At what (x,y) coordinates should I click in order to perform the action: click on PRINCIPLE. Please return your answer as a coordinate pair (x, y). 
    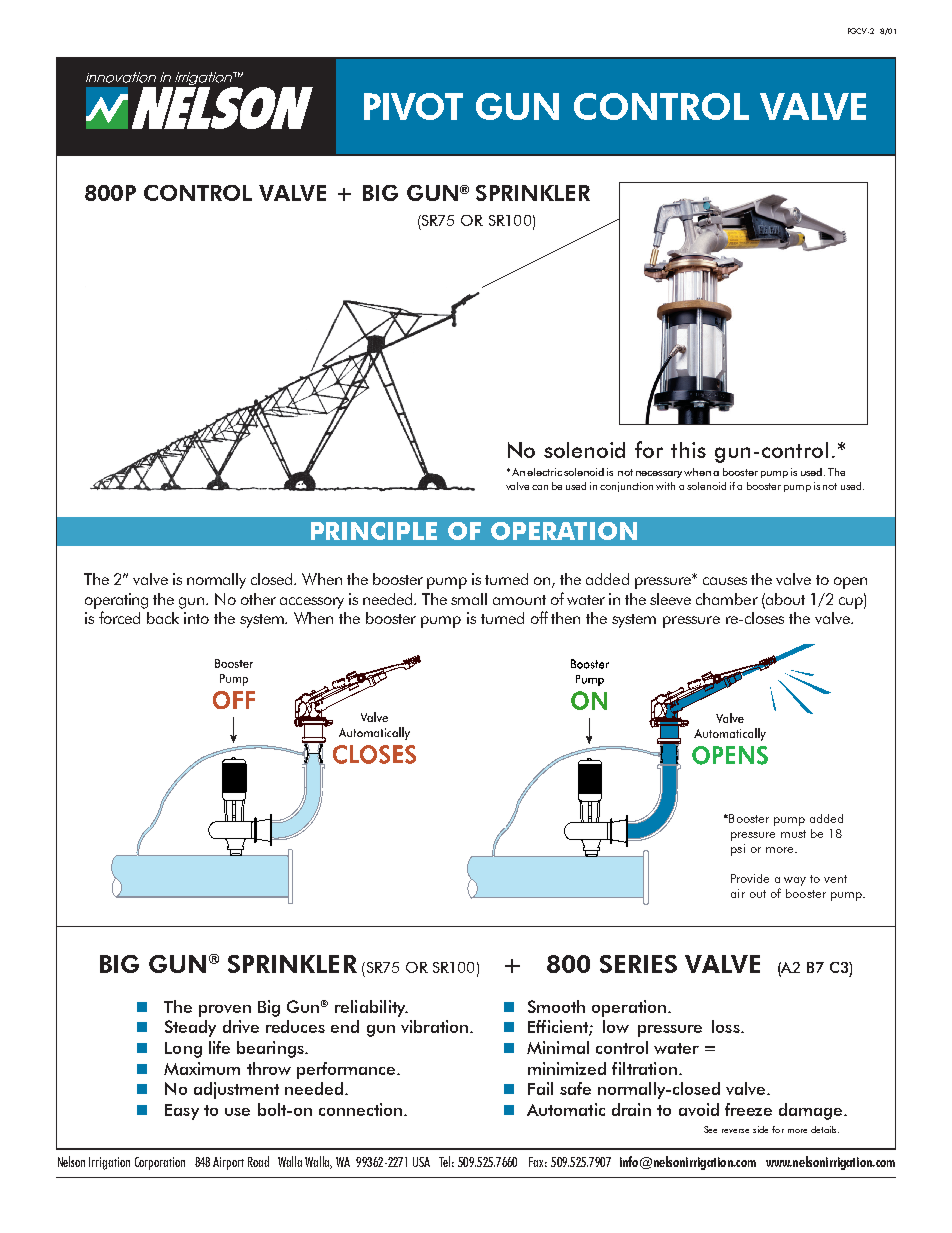
    Looking at the image, I should click on (374, 531).
